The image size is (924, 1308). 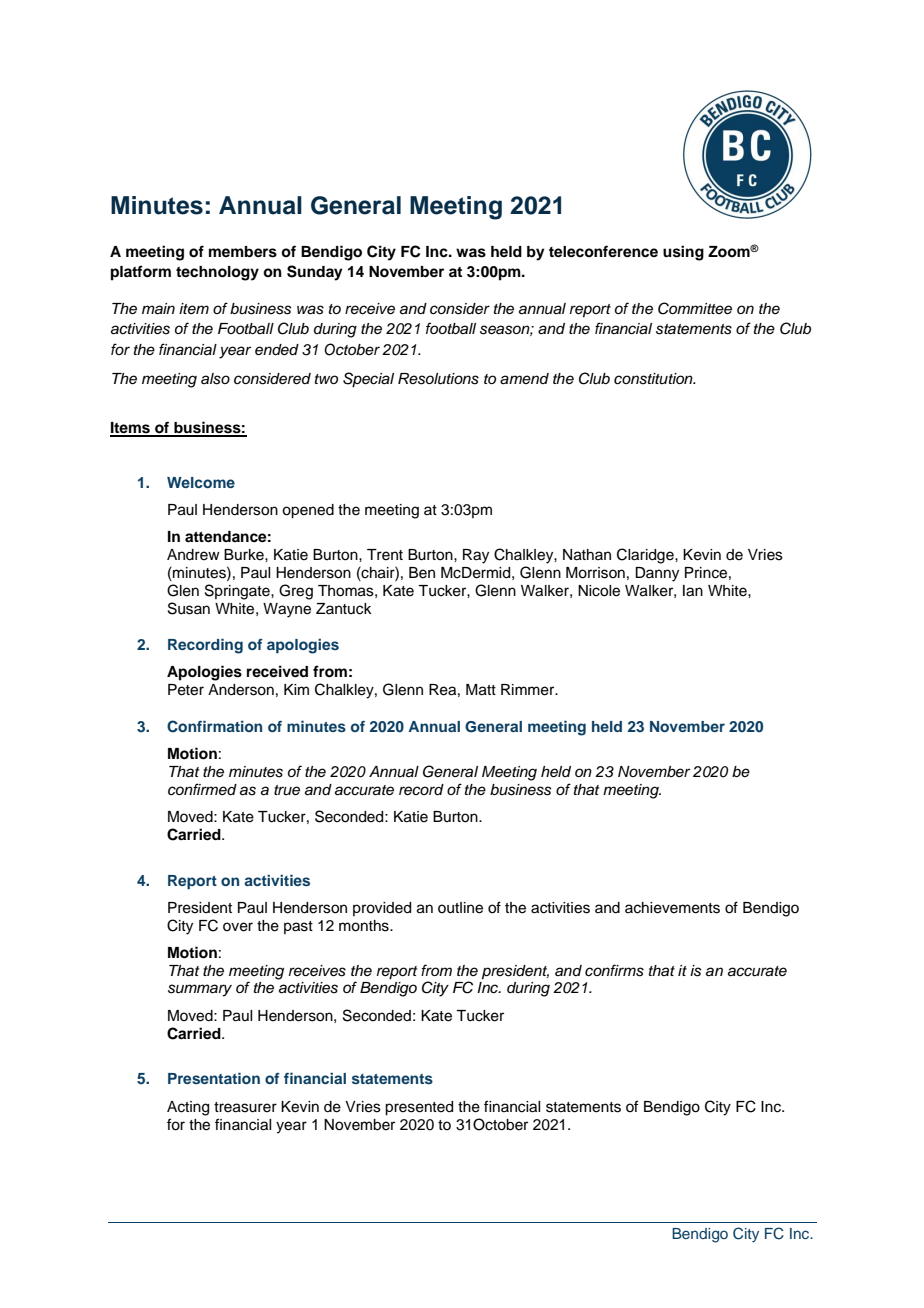 I want to click on Nicole, so click(x=599, y=591).
